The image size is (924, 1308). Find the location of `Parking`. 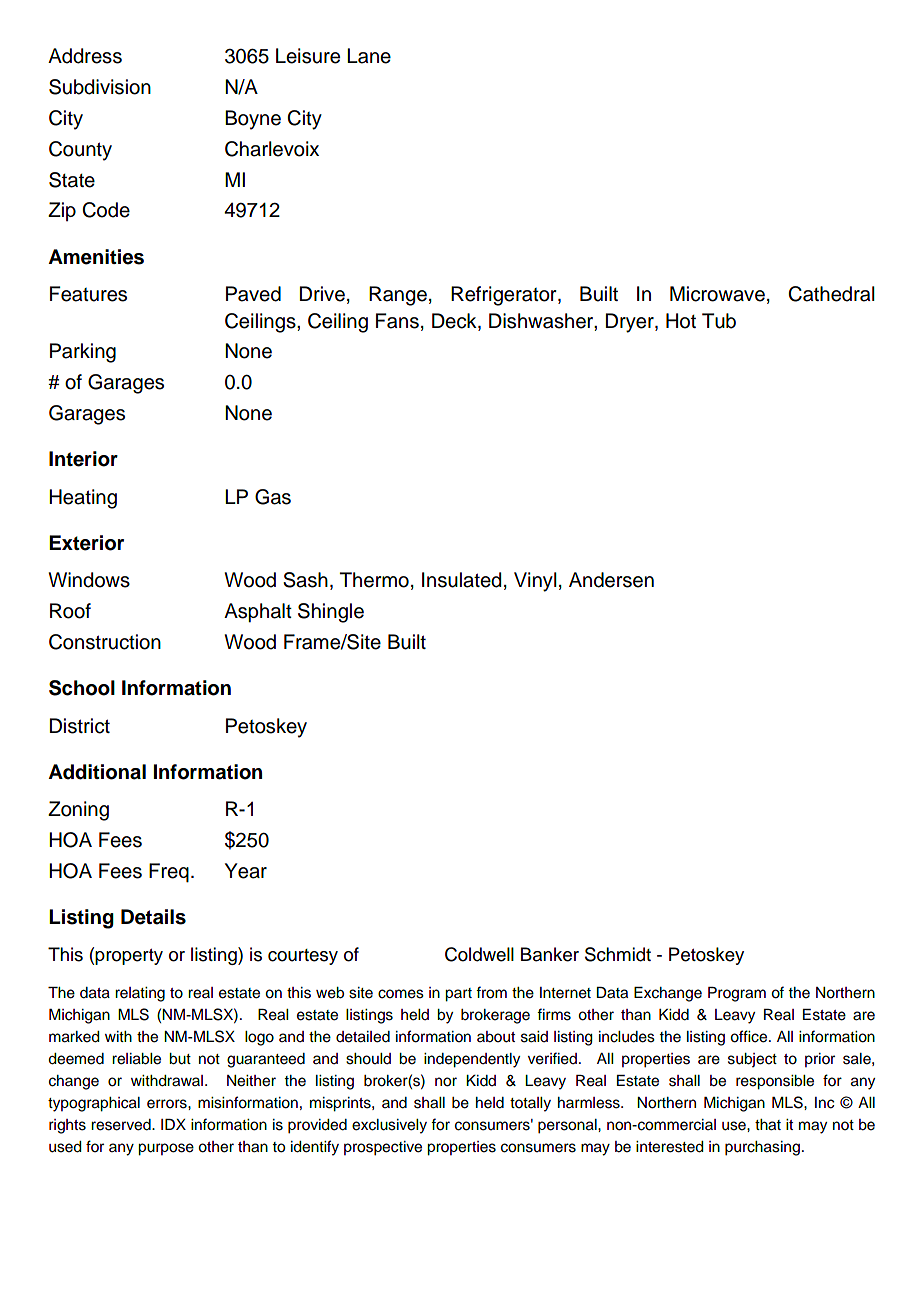

Parking is located at coordinates (83, 353).
